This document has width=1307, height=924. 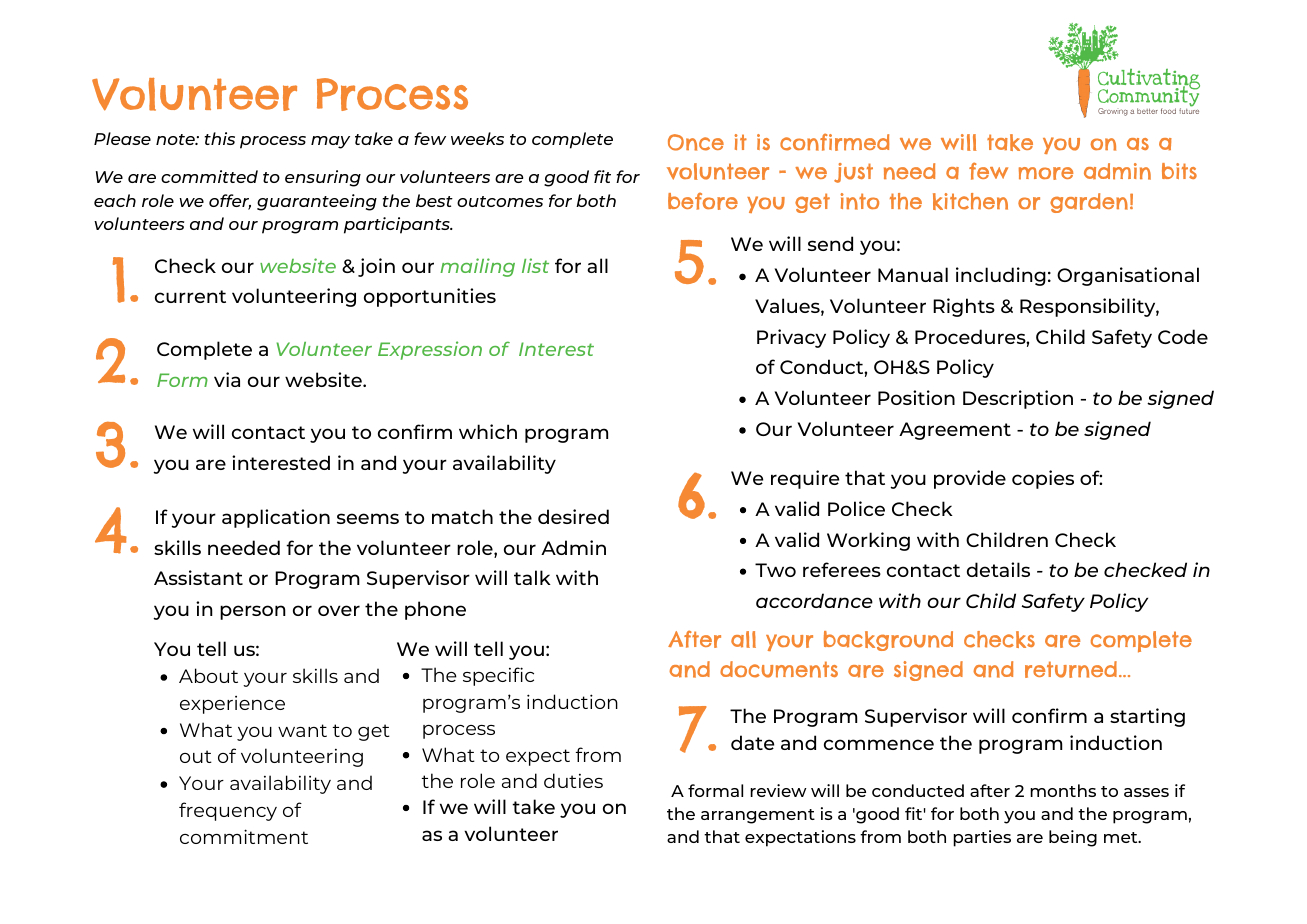 What do you see at coordinates (696, 142) in the document?
I see `Once` at bounding box center [696, 142].
